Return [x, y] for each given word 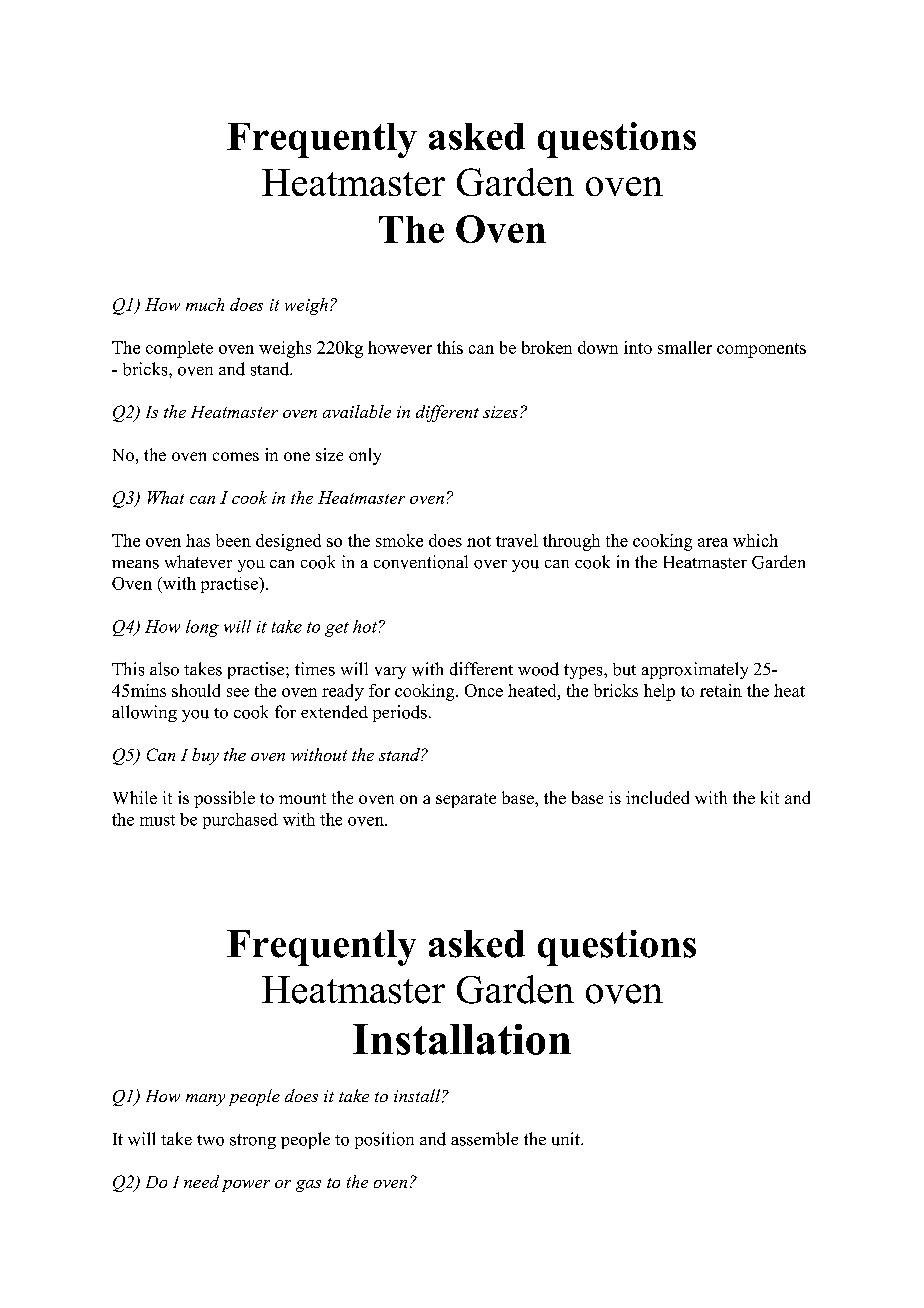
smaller [685, 347]
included [657, 797]
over [490, 564]
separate [466, 800]
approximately [695, 670]
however [400, 347]
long [202, 628]
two [210, 1140]
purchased [240, 821]
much [205, 304]
